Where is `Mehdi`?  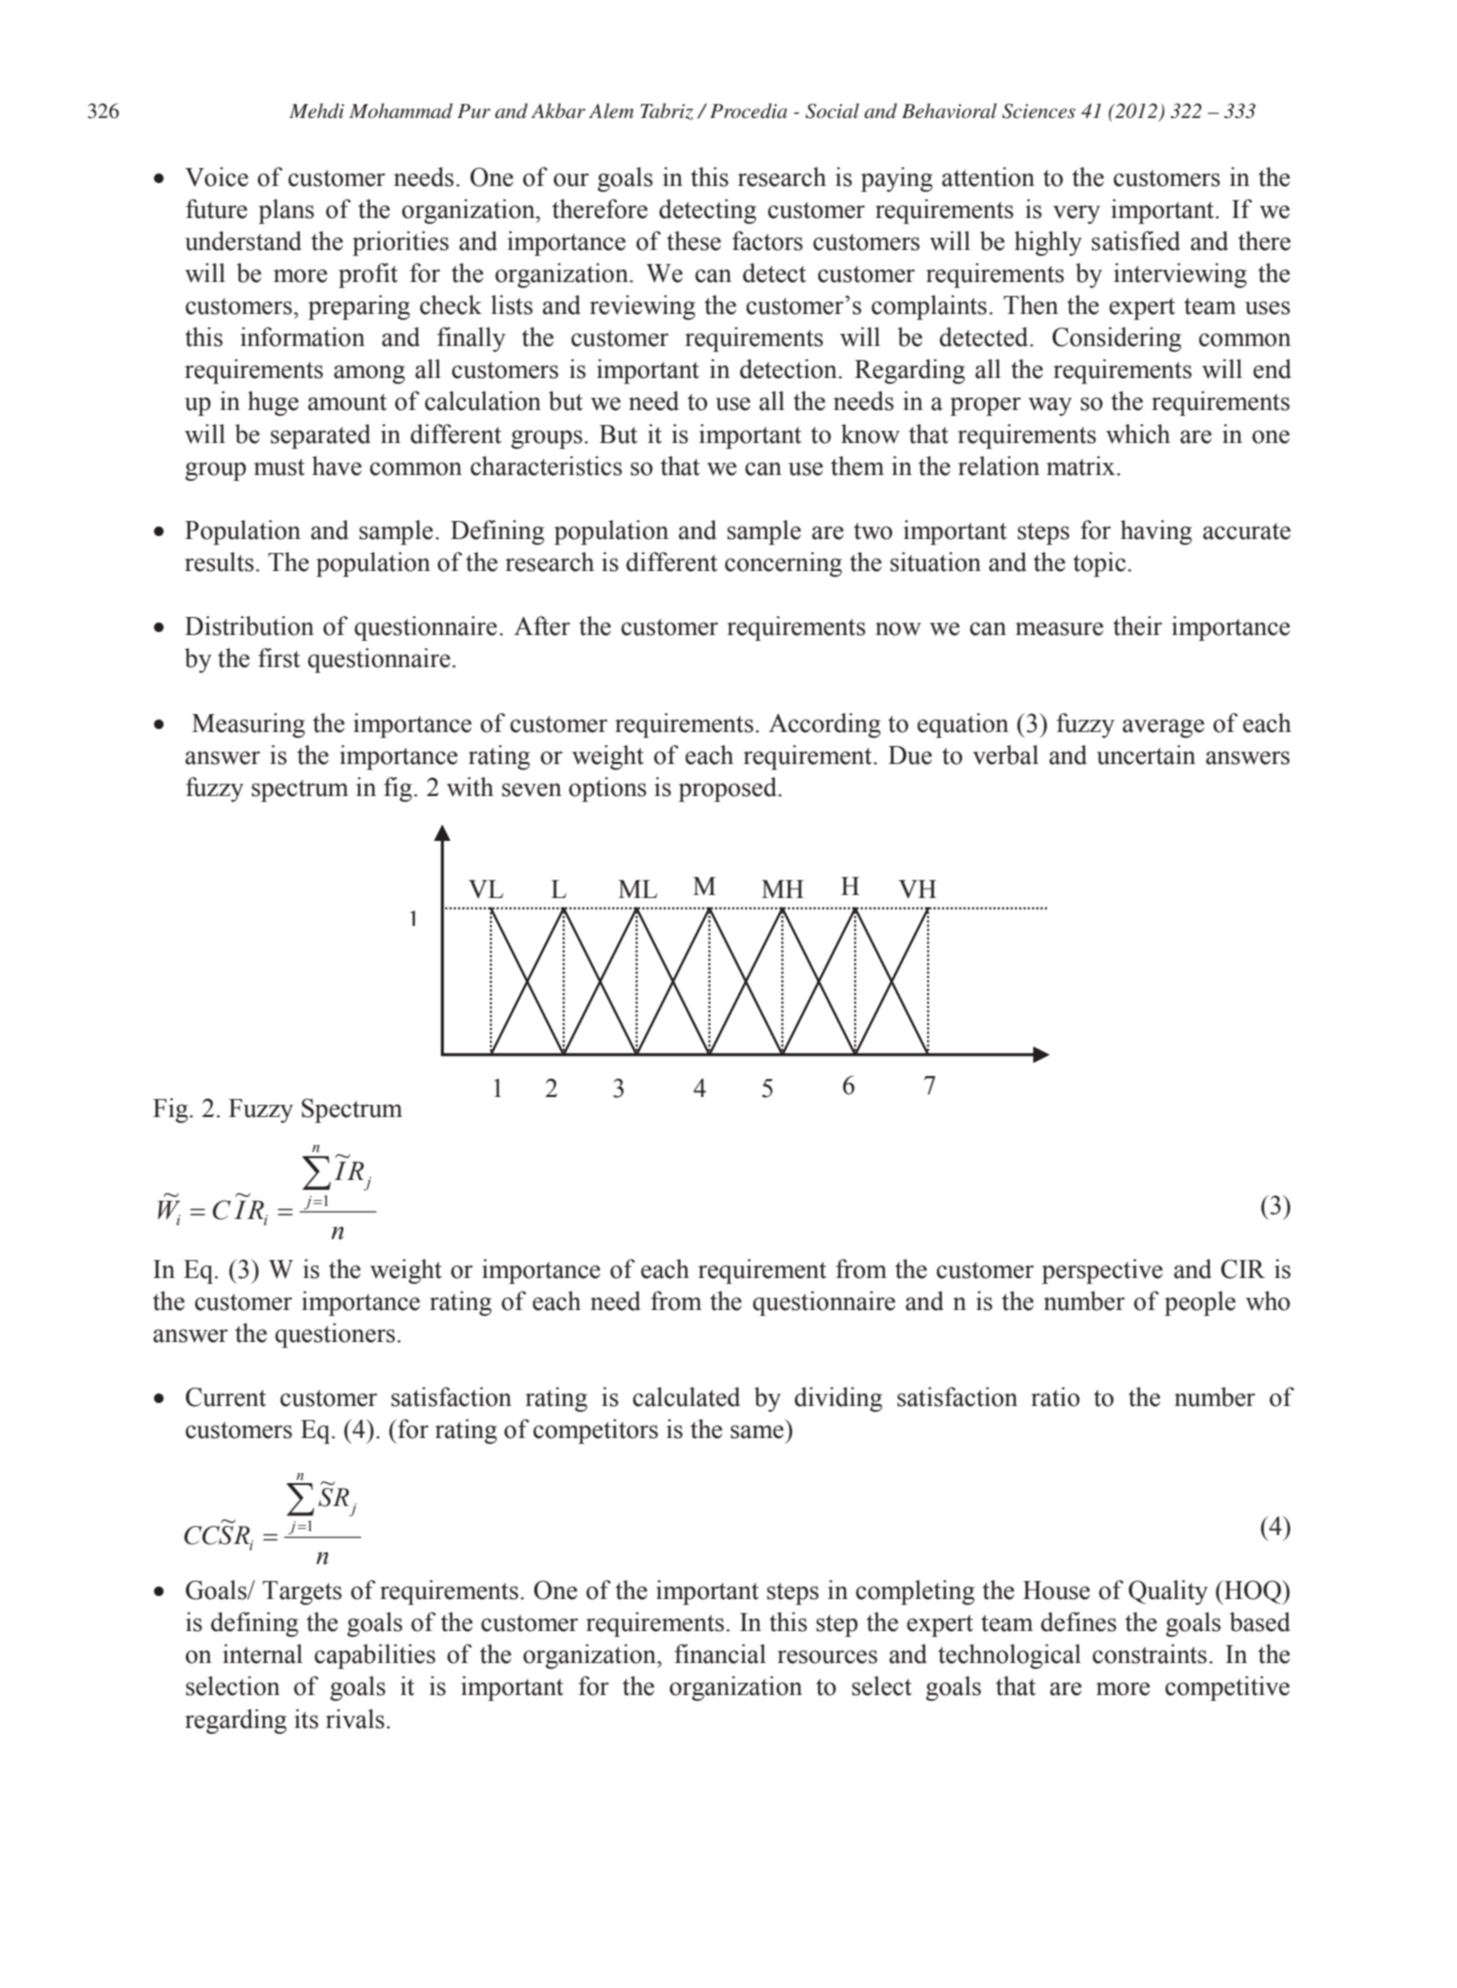 Mehdi is located at coordinates (316, 110).
